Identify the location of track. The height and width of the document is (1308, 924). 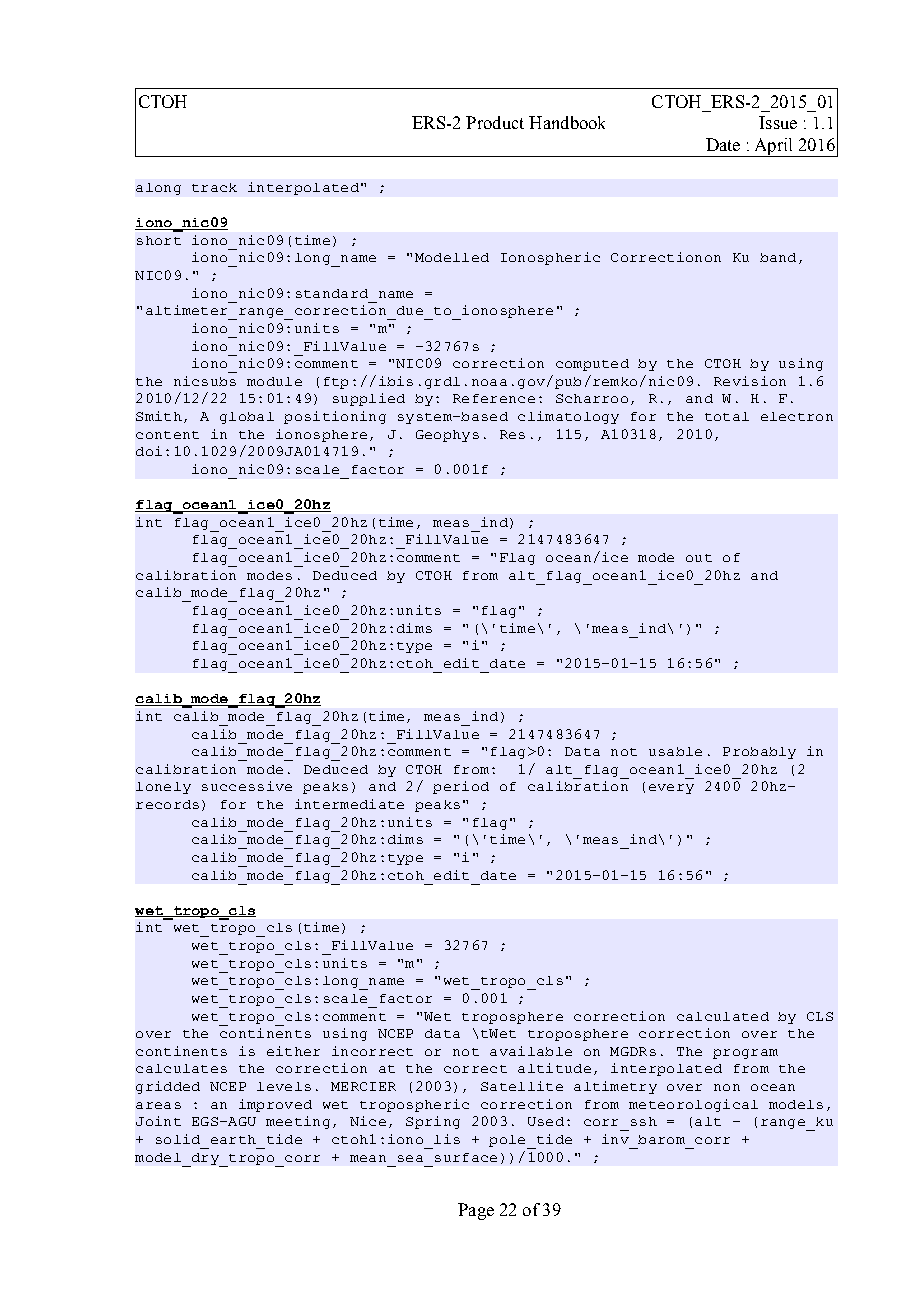
(214, 187).
